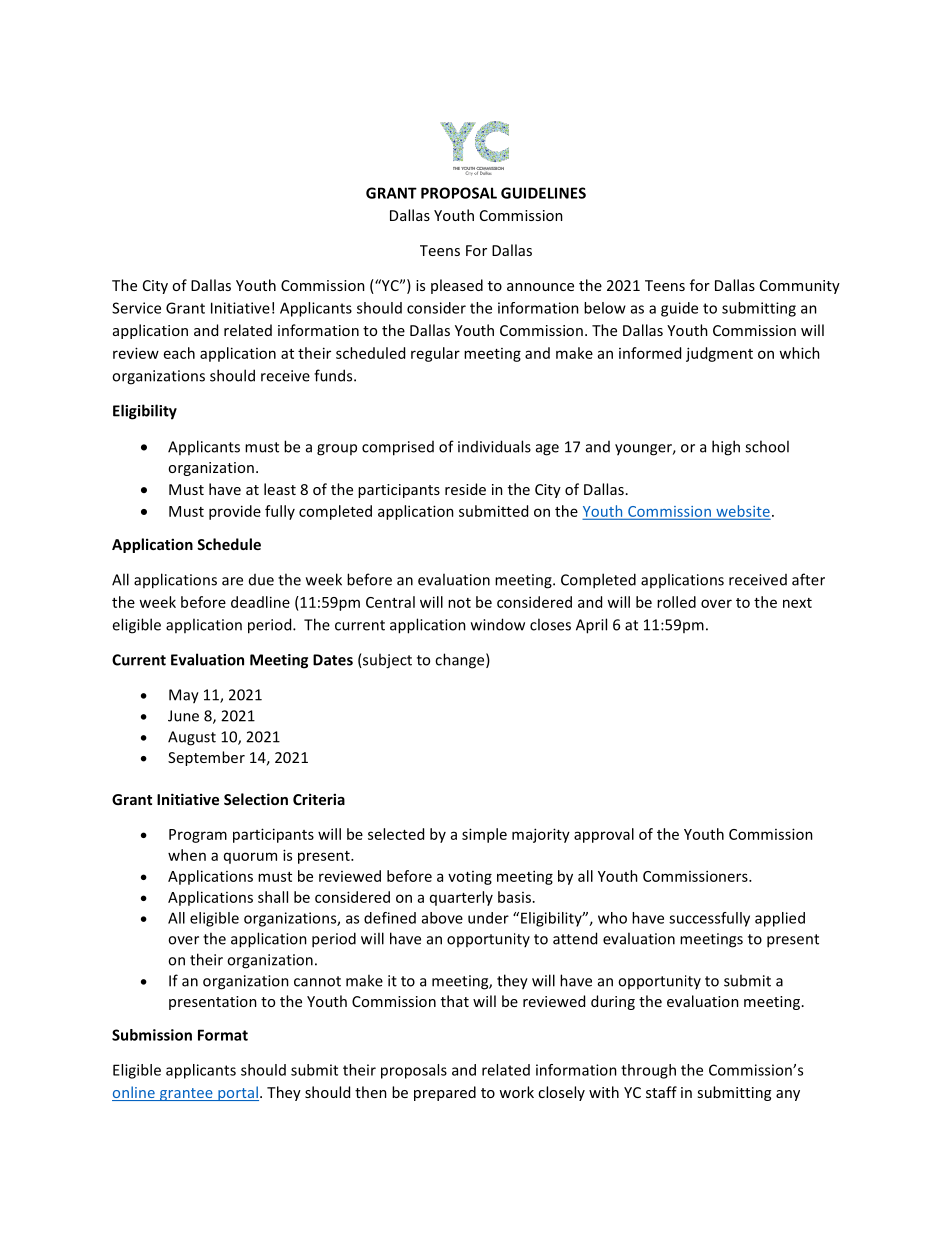 The height and width of the page is (1233, 952). I want to click on judgment, so click(719, 354).
